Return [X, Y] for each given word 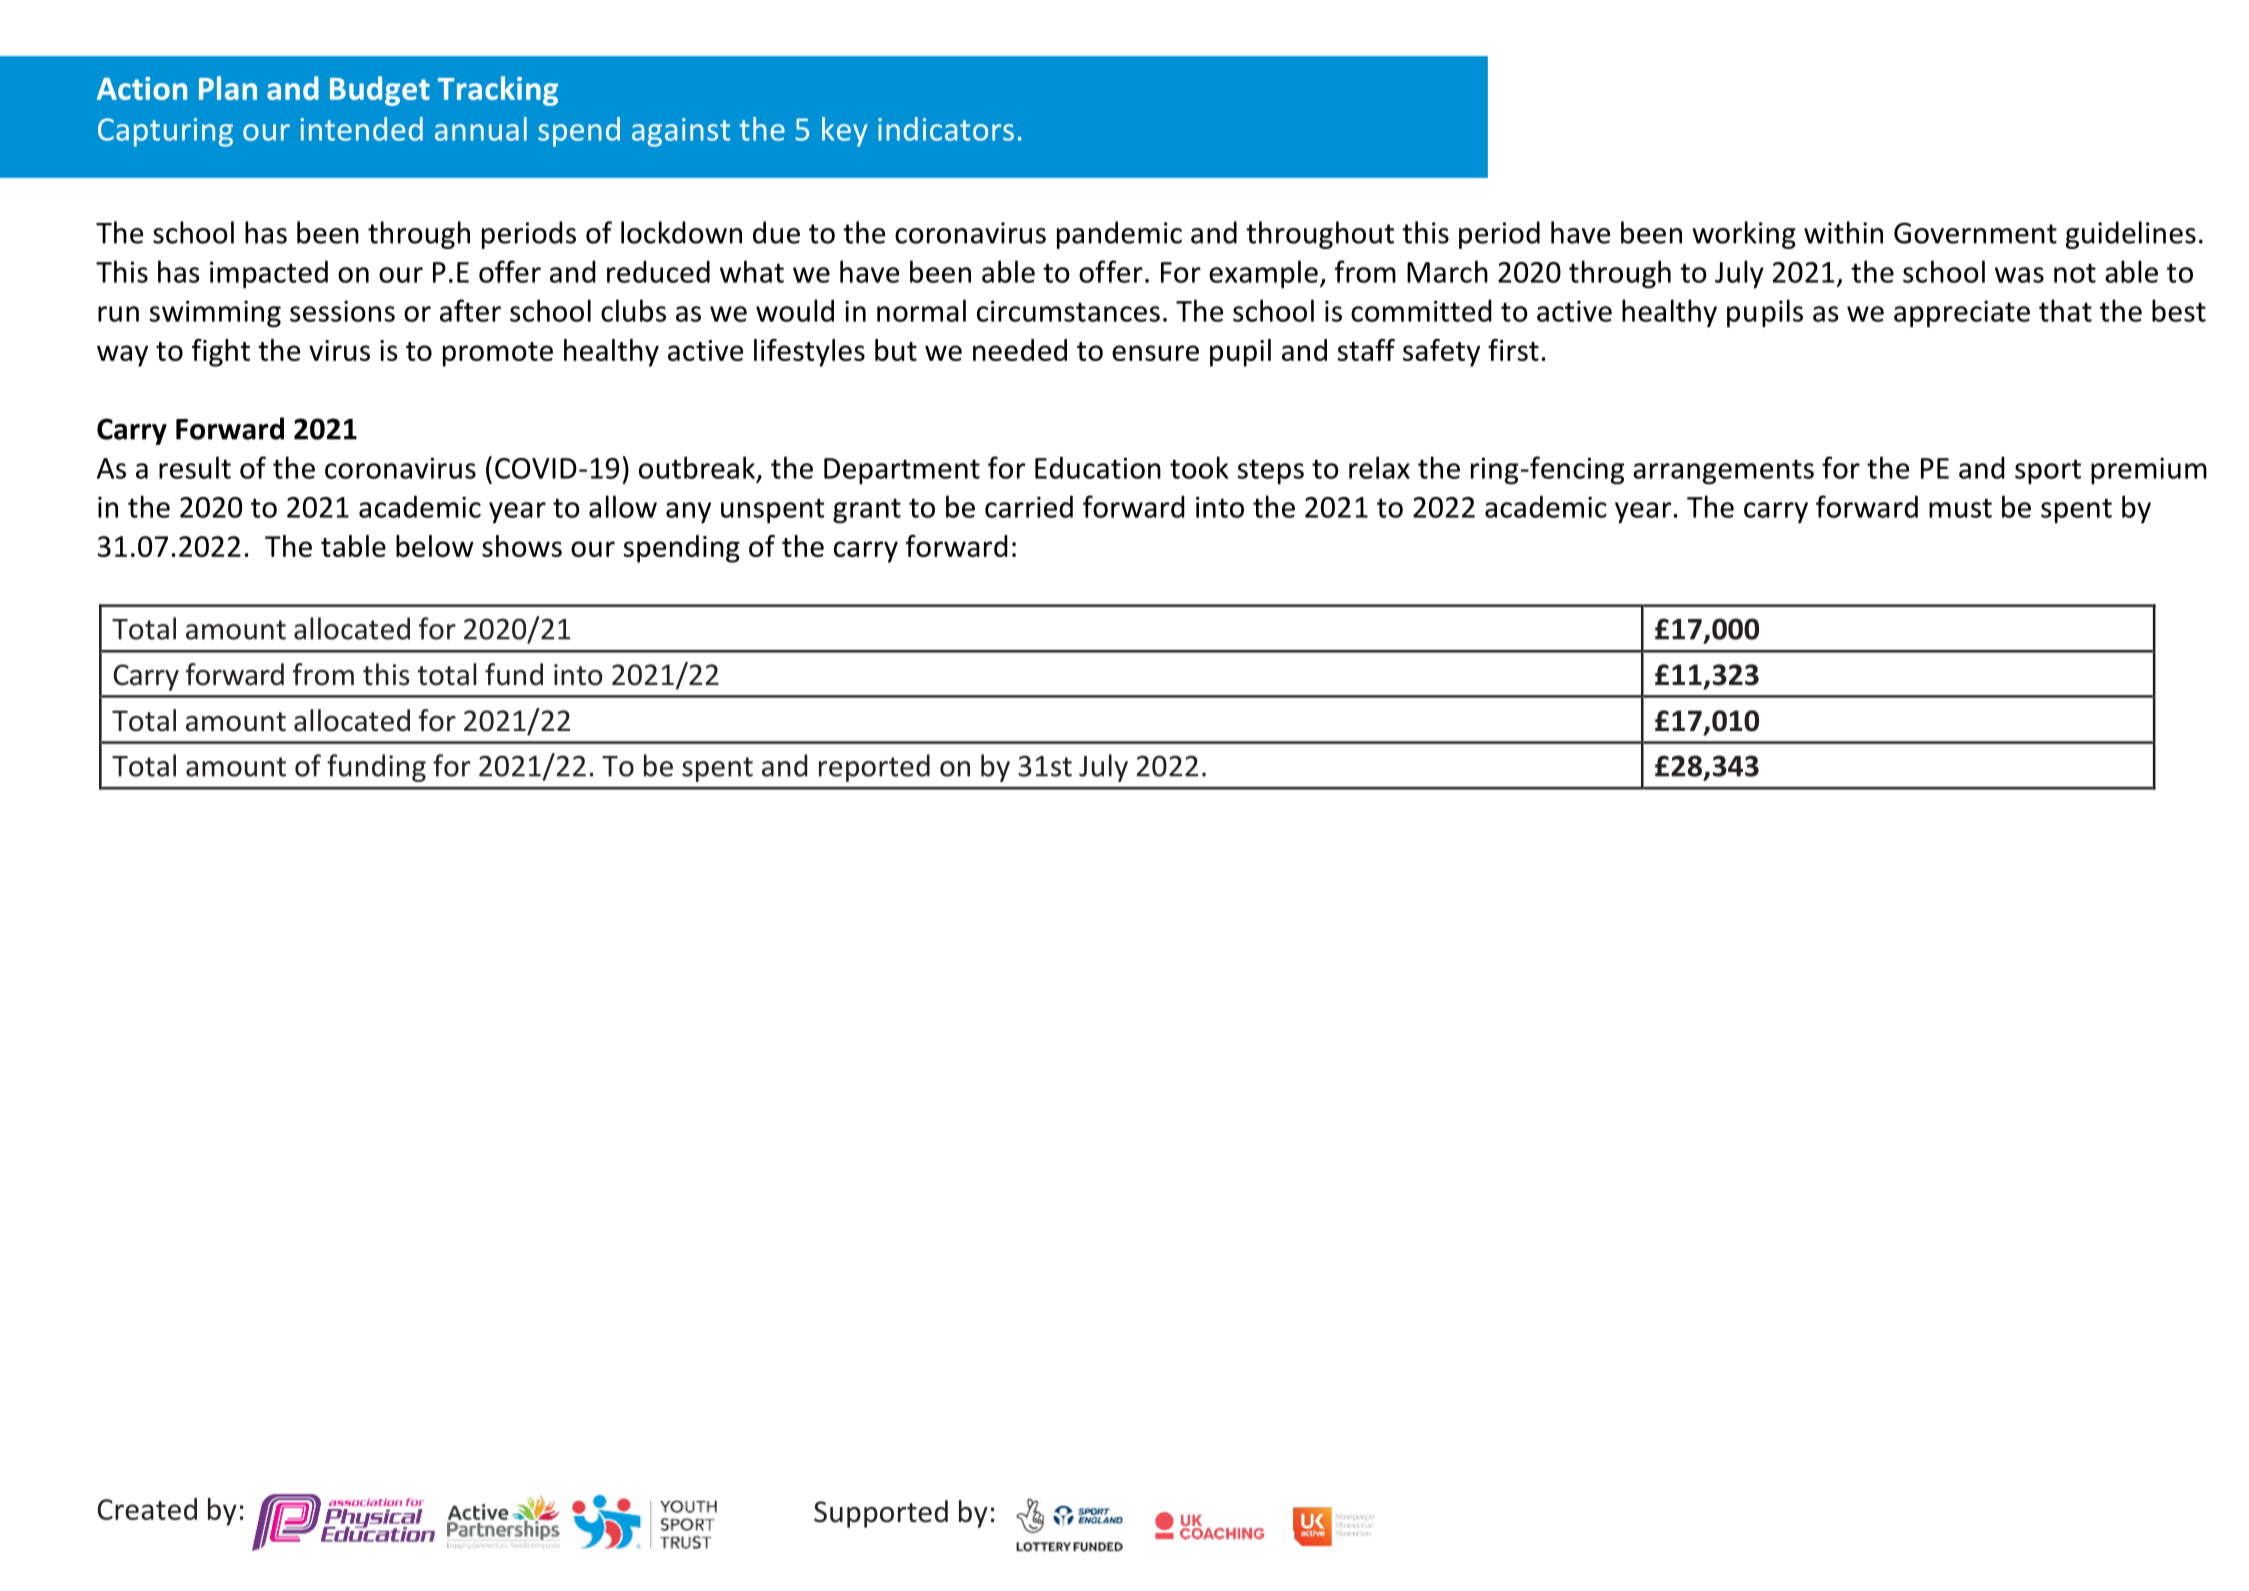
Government [1975, 233]
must [1960, 508]
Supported [881, 1514]
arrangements [1723, 472]
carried [1029, 506]
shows [522, 546]
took [1199, 467]
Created [147, 1509]
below [435, 546]
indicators [946, 129]
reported [874, 768]
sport [2048, 471]
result [195, 467]
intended [361, 129]
